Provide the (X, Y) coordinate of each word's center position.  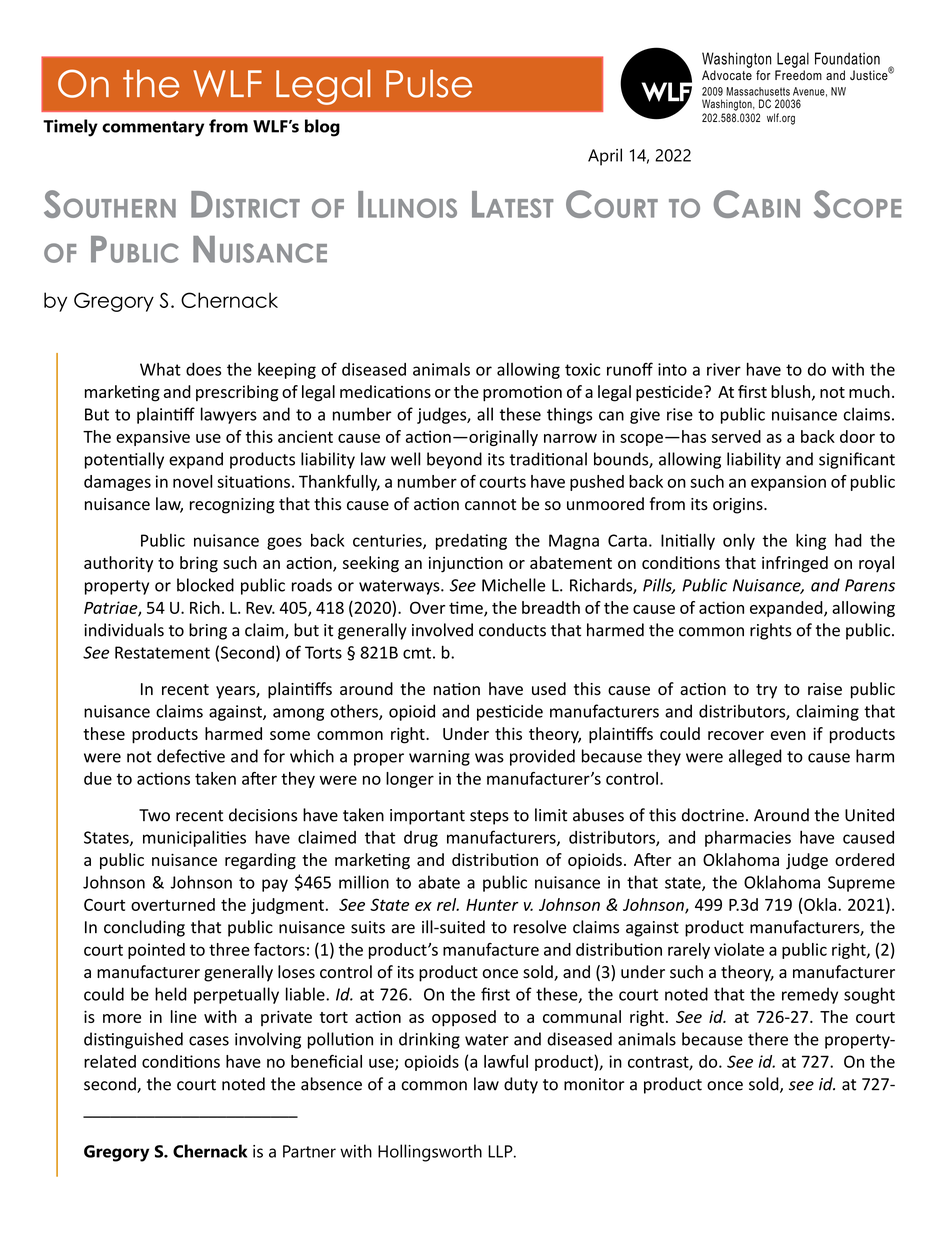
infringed (795, 564)
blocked (205, 585)
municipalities (194, 838)
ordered (864, 859)
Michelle (513, 585)
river (724, 369)
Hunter (492, 905)
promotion (522, 394)
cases (209, 1041)
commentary (153, 129)
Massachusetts (758, 91)
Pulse (429, 83)
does (203, 369)
